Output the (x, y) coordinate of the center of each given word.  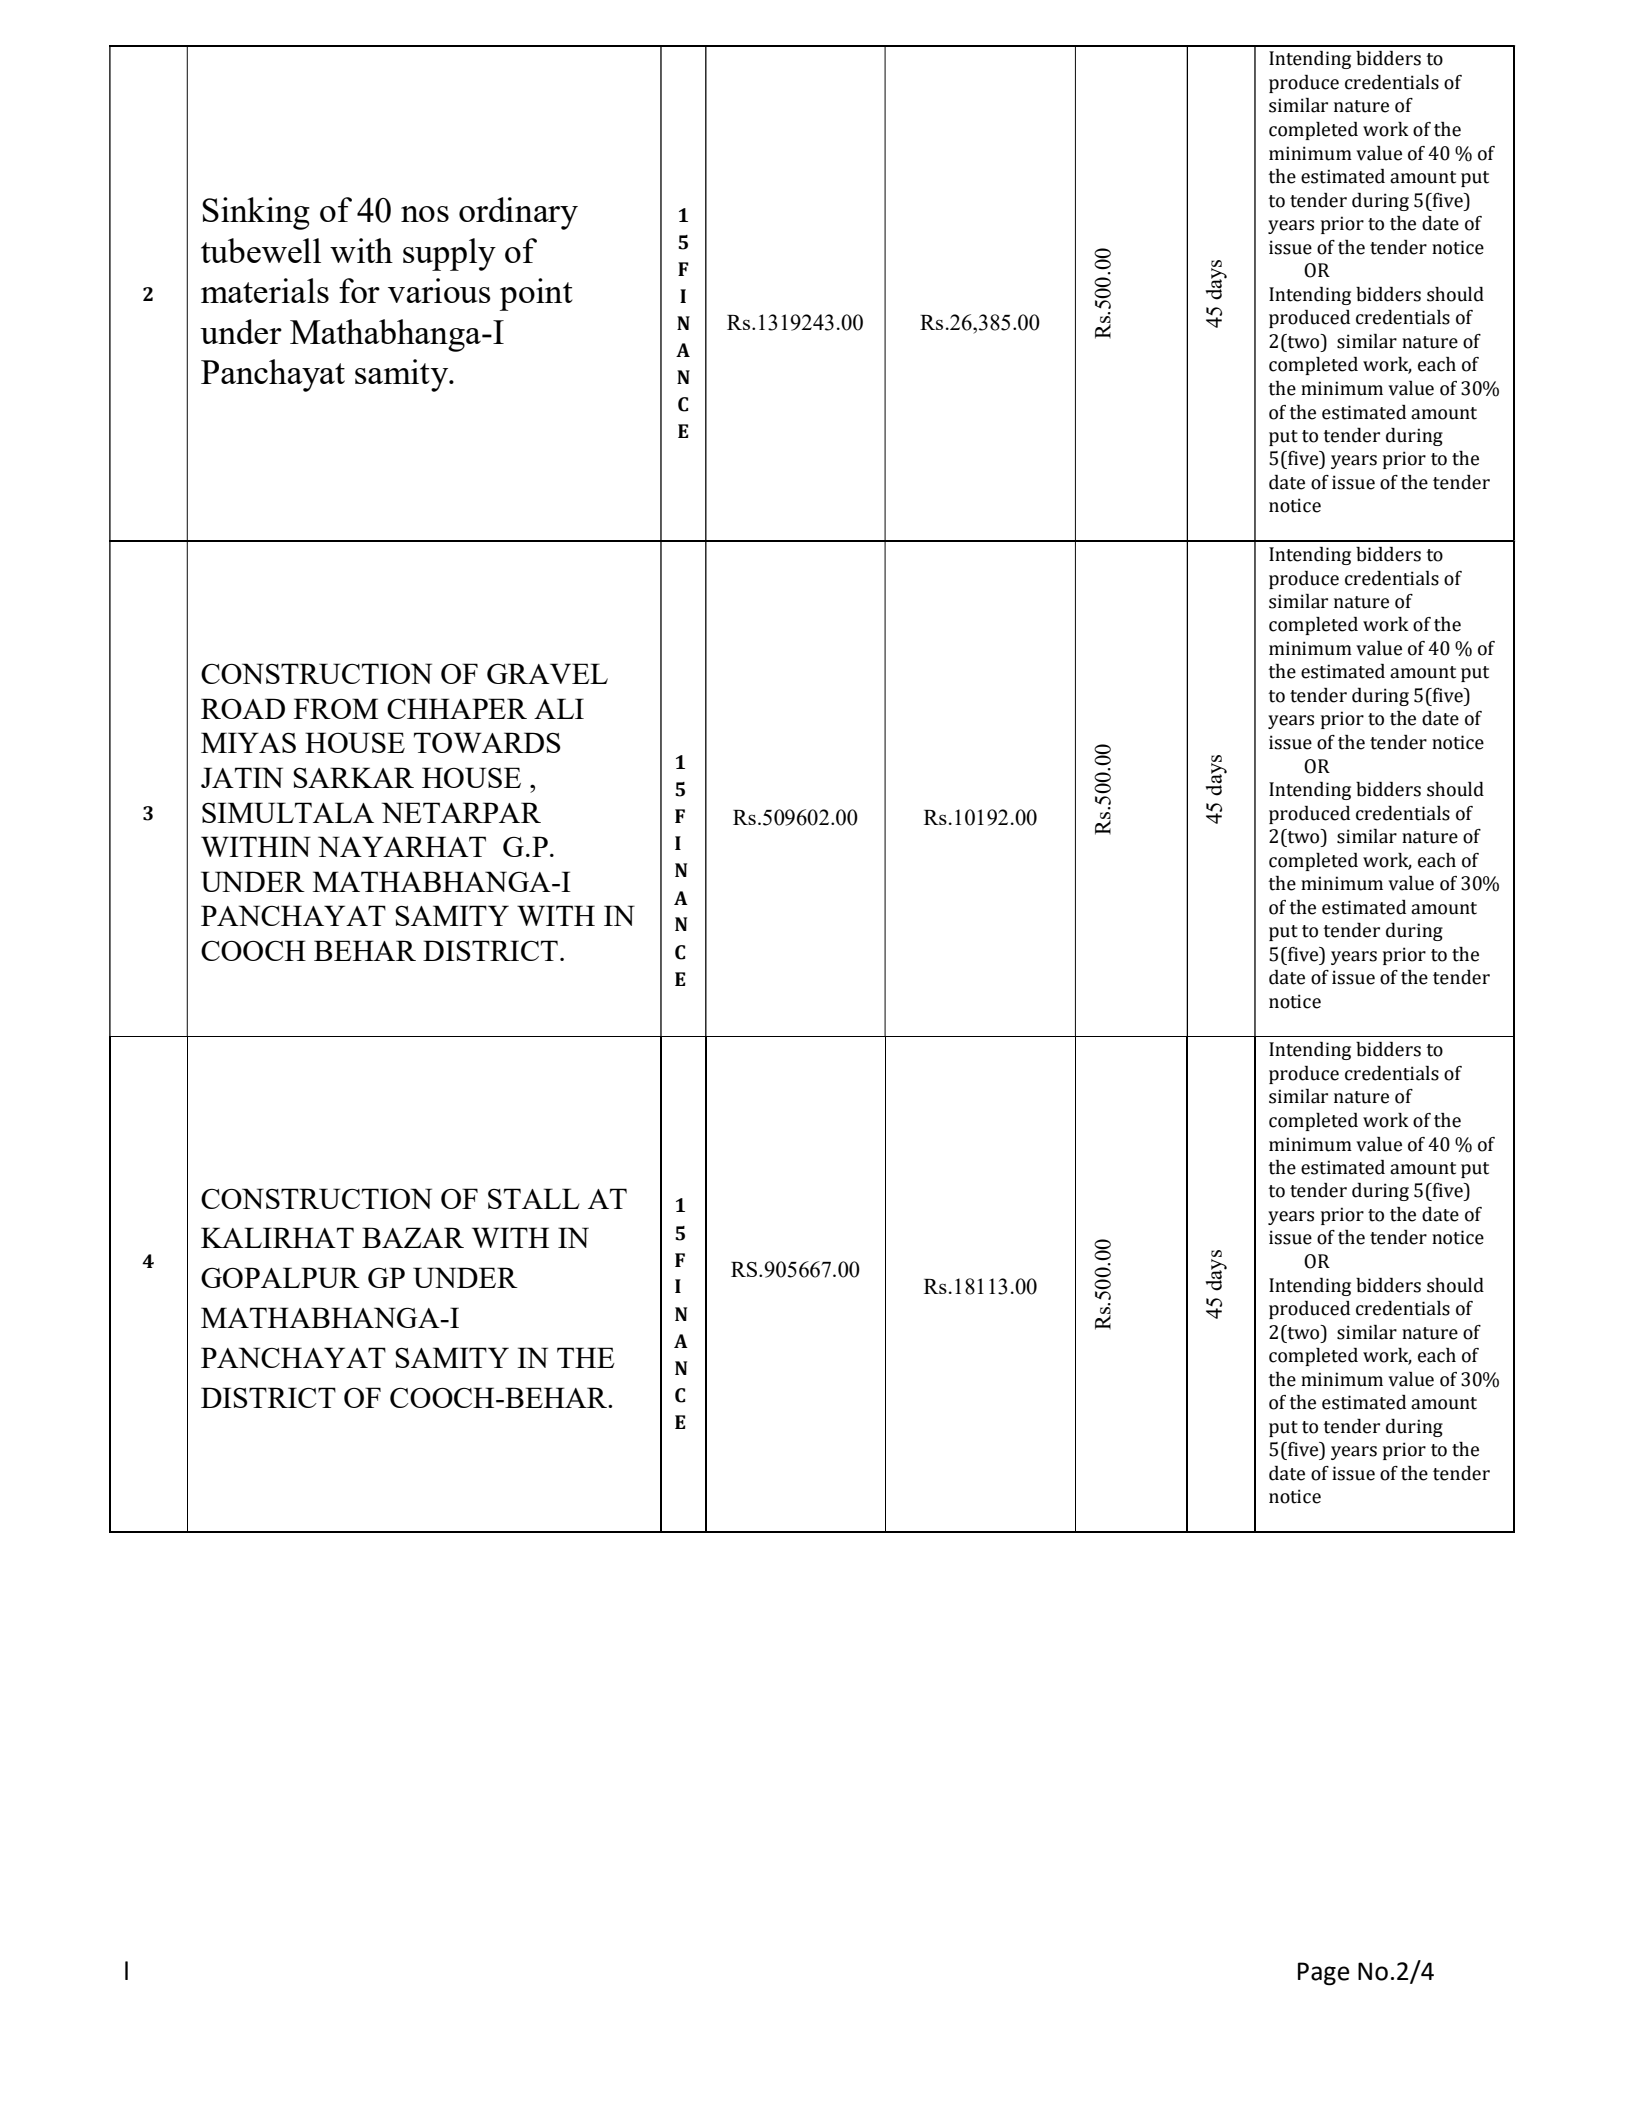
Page (1324, 1974)
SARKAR (353, 777)
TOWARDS (487, 742)
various (439, 290)
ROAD (243, 708)
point (536, 294)
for (359, 290)
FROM (336, 708)
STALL (534, 1198)
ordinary (518, 213)
